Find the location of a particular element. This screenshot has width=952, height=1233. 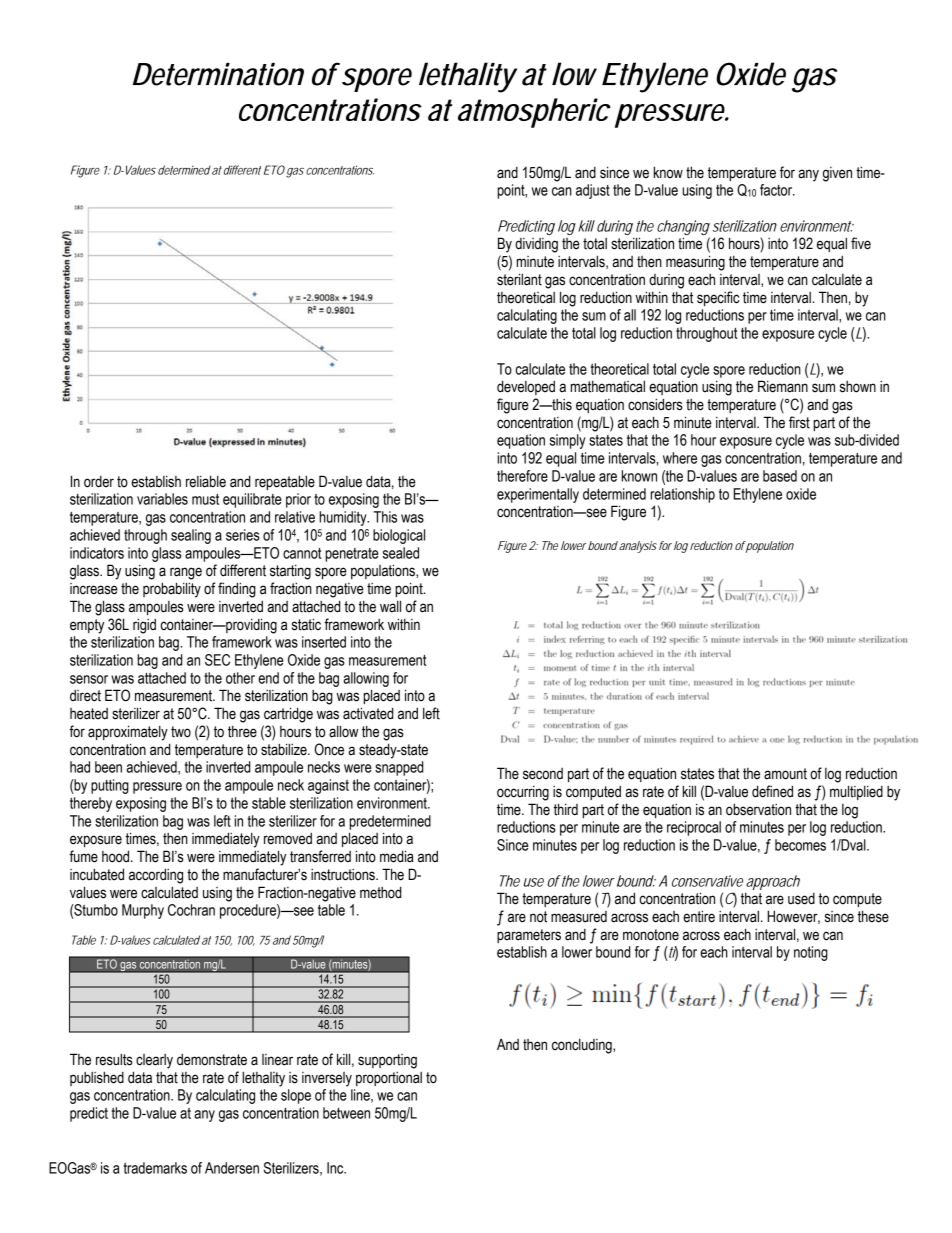

Determination is located at coordinates (218, 74).
